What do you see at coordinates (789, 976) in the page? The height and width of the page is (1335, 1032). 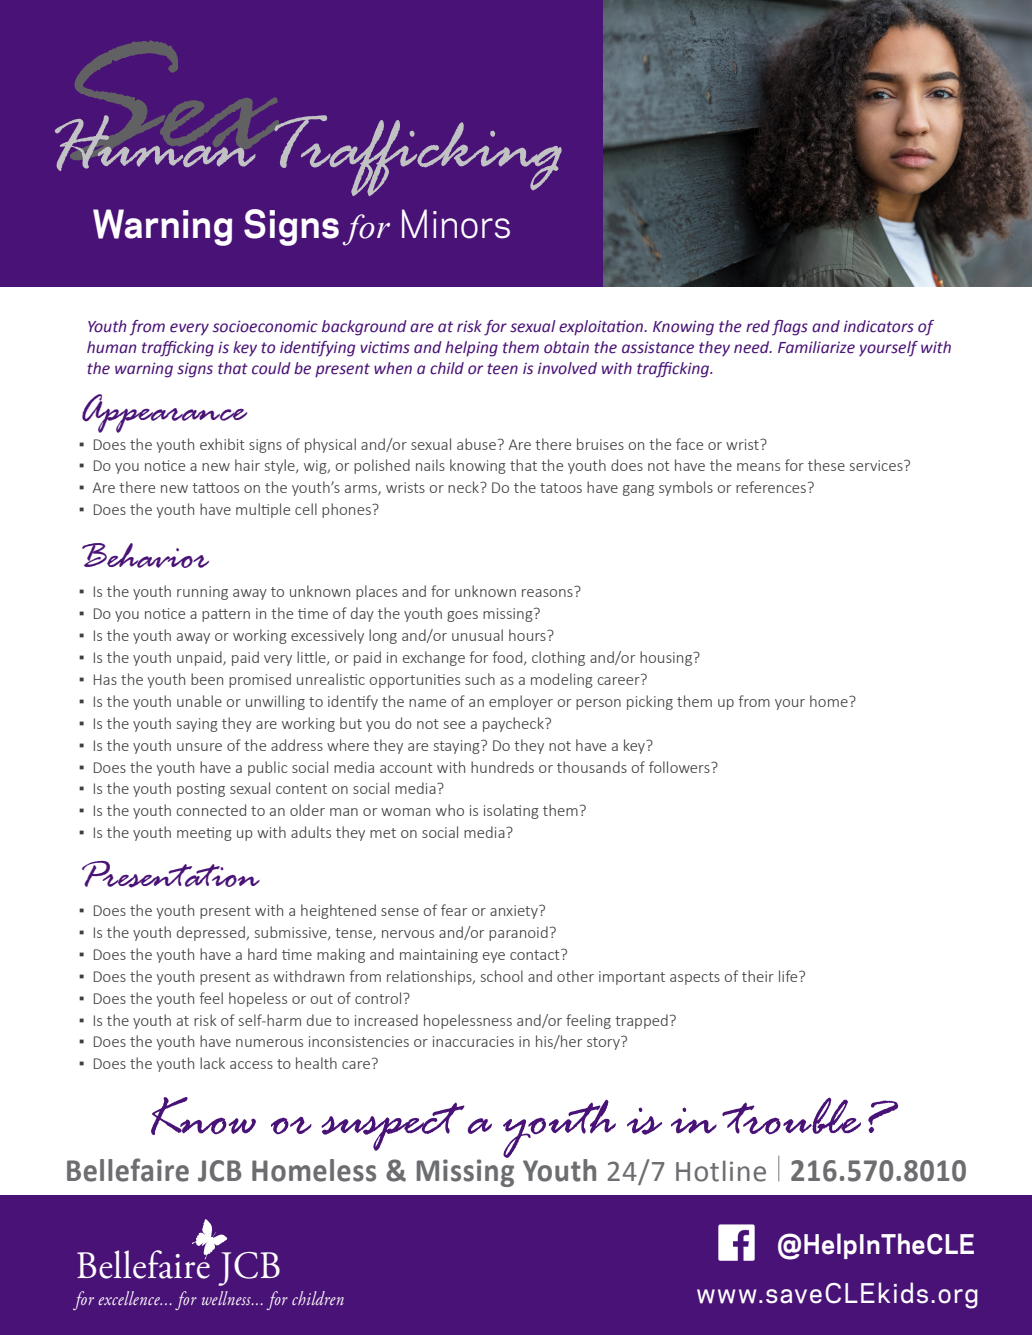 I see `life` at bounding box center [789, 976].
